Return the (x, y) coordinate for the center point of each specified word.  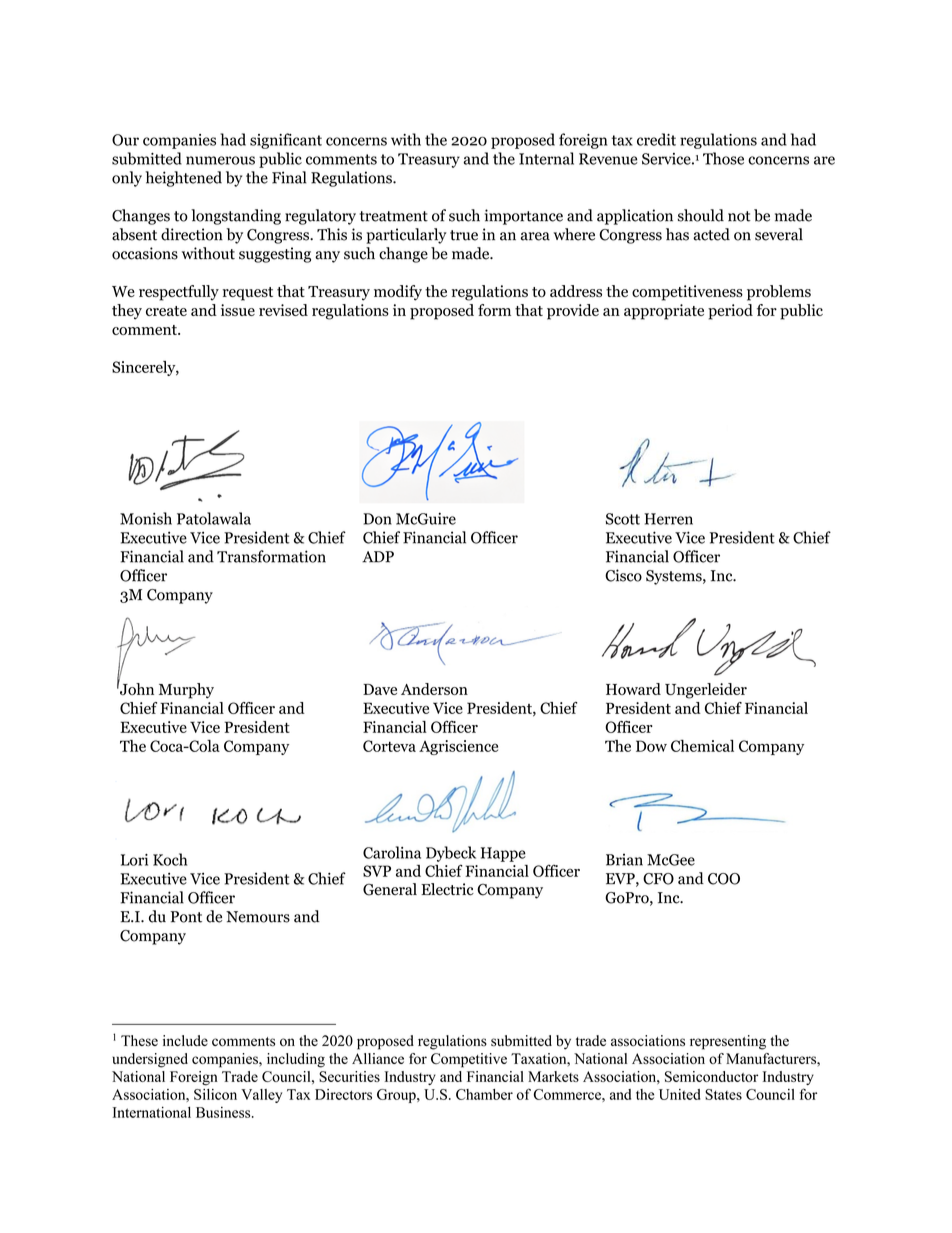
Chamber (484, 1094)
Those (723, 158)
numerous (220, 160)
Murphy (186, 691)
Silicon (215, 1094)
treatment (394, 216)
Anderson (434, 689)
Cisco (623, 575)
